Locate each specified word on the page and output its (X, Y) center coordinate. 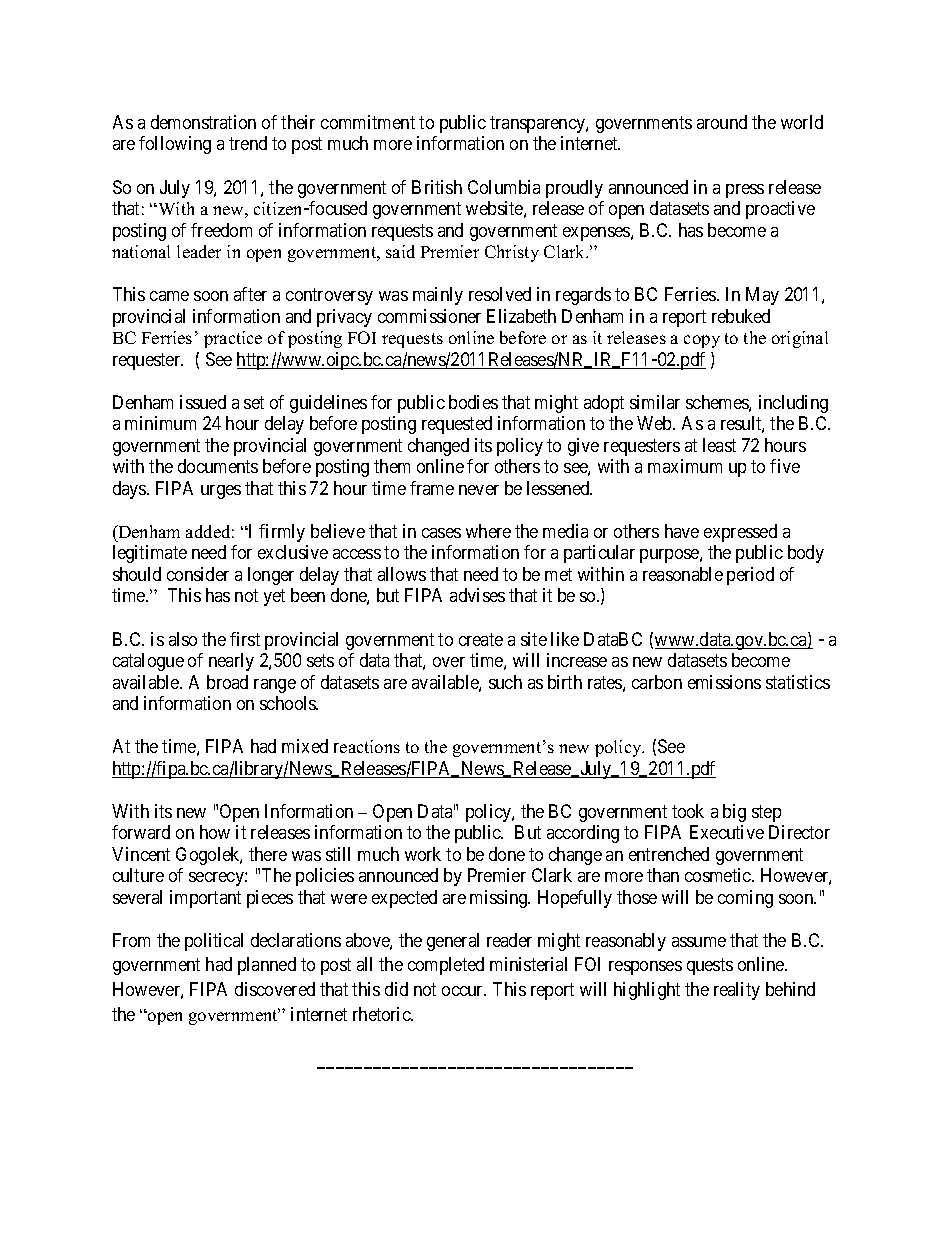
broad (227, 682)
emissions (724, 682)
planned (267, 966)
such (505, 682)
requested (457, 425)
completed (446, 966)
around (722, 122)
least (719, 445)
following (175, 145)
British (437, 187)
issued (203, 402)
